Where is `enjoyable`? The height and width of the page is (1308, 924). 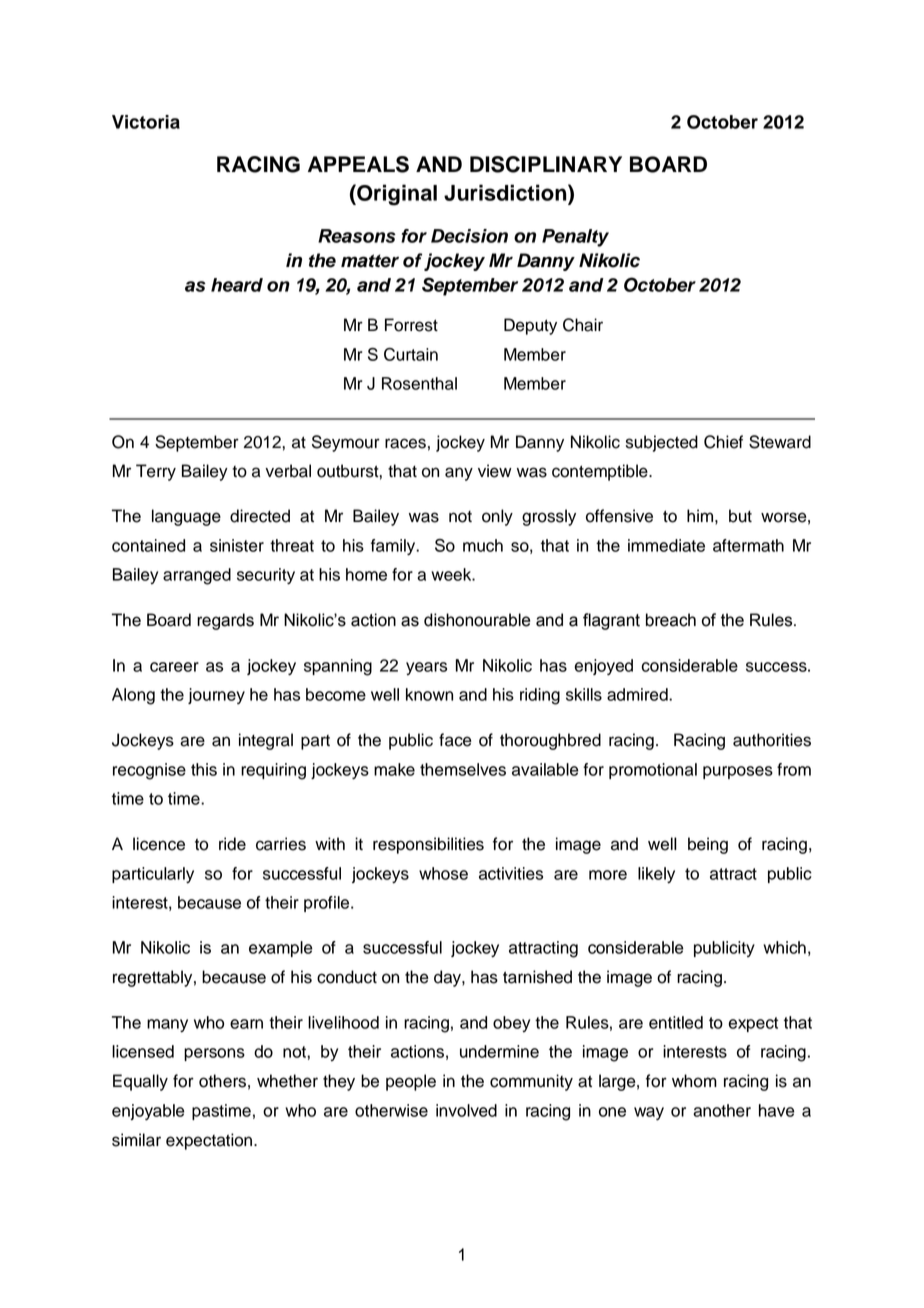 enjoyable is located at coordinates (148, 1112).
